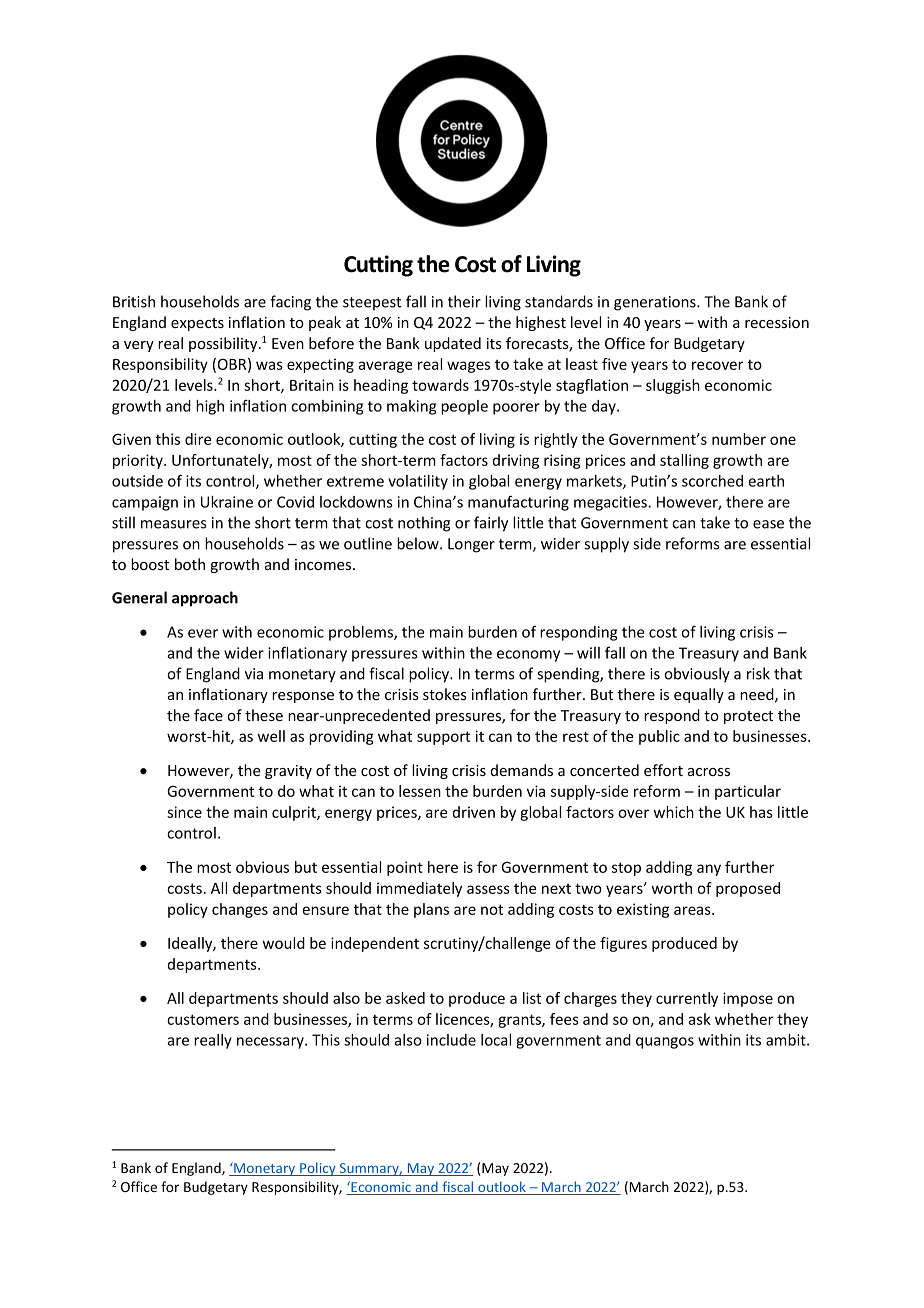 This image has width=924, height=1308. Describe the element at coordinates (709, 870) in the image. I see `any` at that location.
